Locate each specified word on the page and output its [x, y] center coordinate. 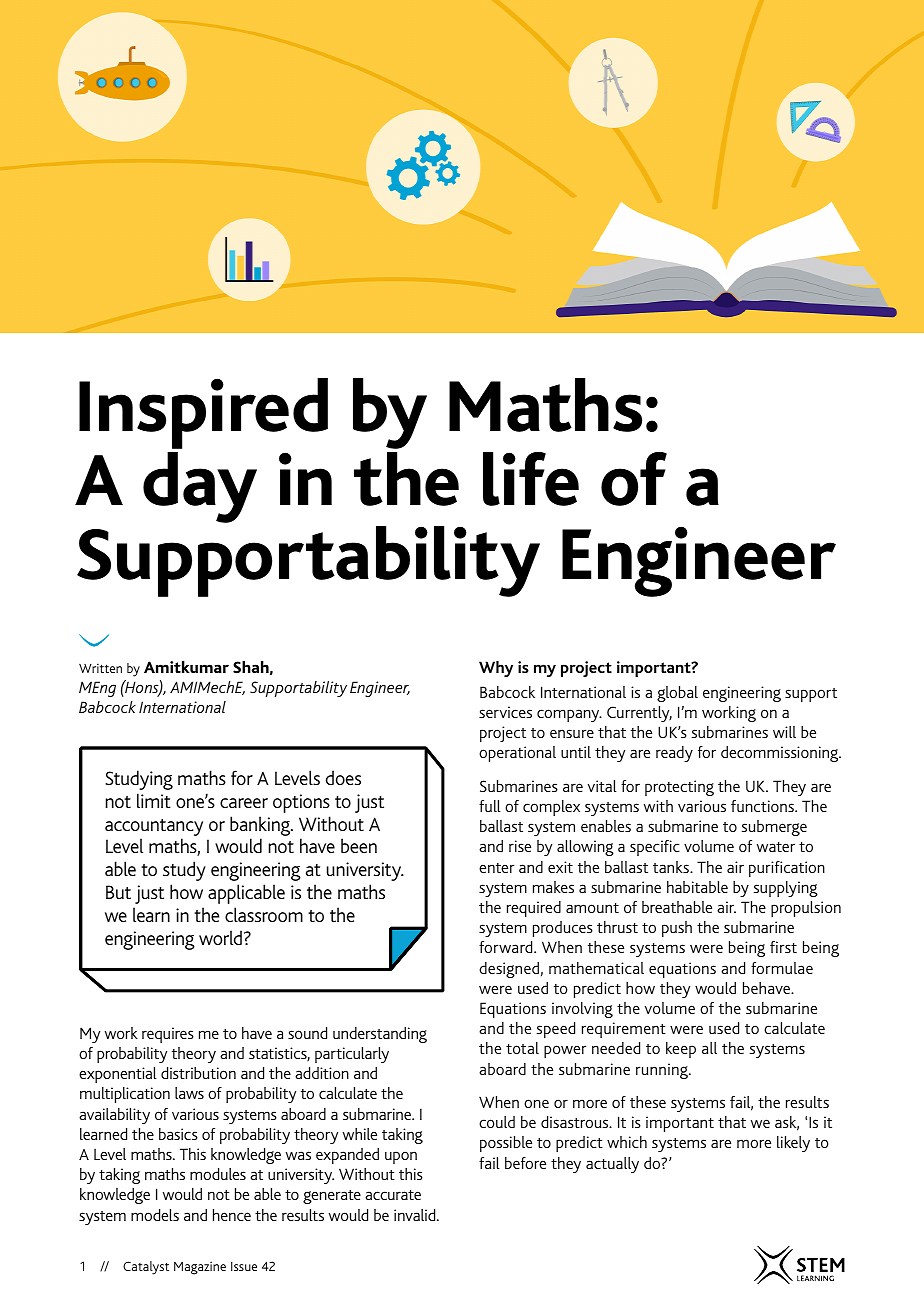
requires [168, 1035]
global [677, 694]
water [776, 847]
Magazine [200, 1268]
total [522, 1048]
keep [681, 1050]
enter [497, 868]
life [531, 479]
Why [496, 669]
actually [612, 1165]
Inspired [203, 413]
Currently [639, 714]
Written [100, 668]
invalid [416, 1215]
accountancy [154, 827]
